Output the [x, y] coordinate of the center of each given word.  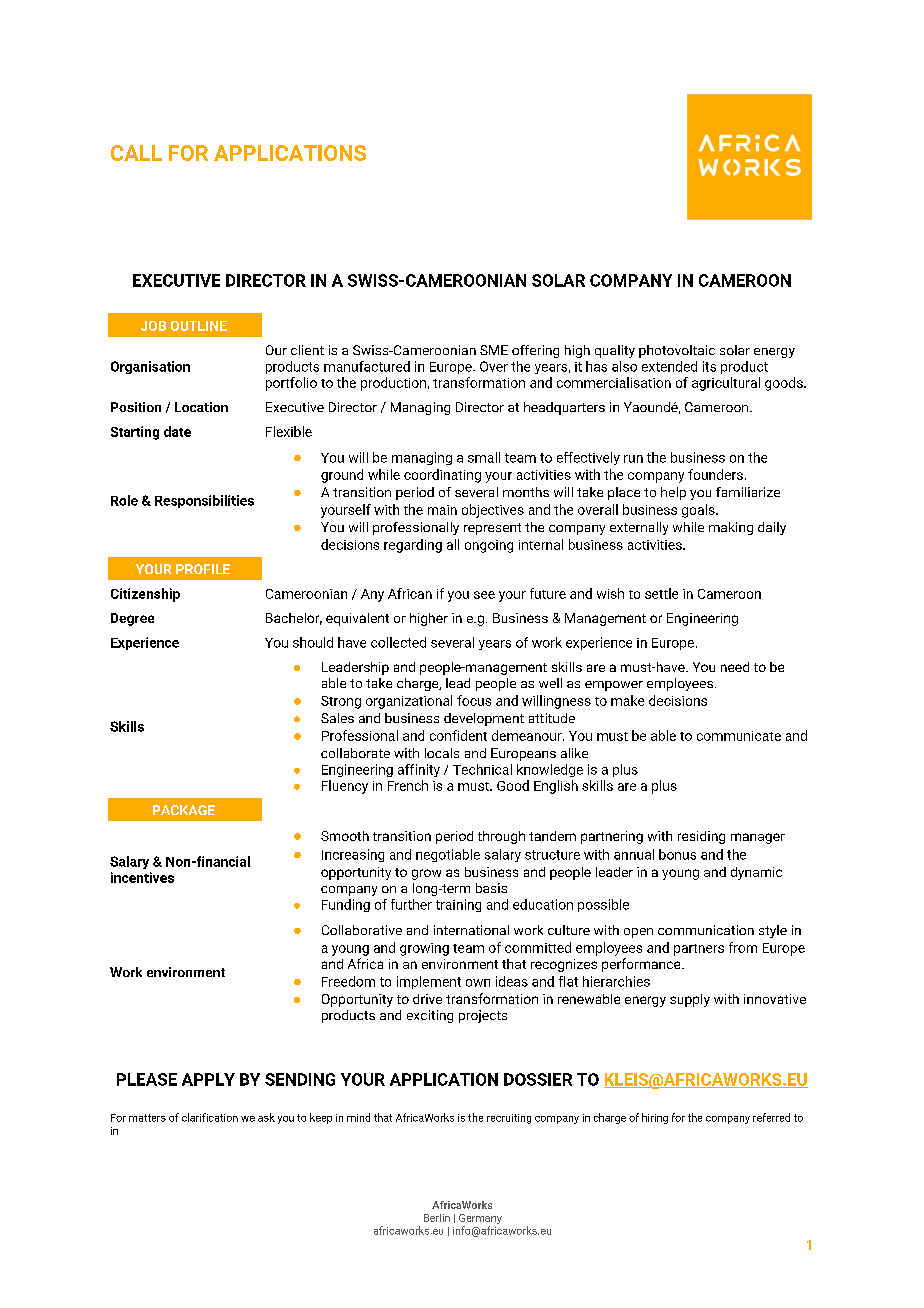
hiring [655, 1118]
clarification [210, 1117]
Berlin [437, 1218]
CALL [136, 153]
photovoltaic [677, 351]
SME [494, 350]
